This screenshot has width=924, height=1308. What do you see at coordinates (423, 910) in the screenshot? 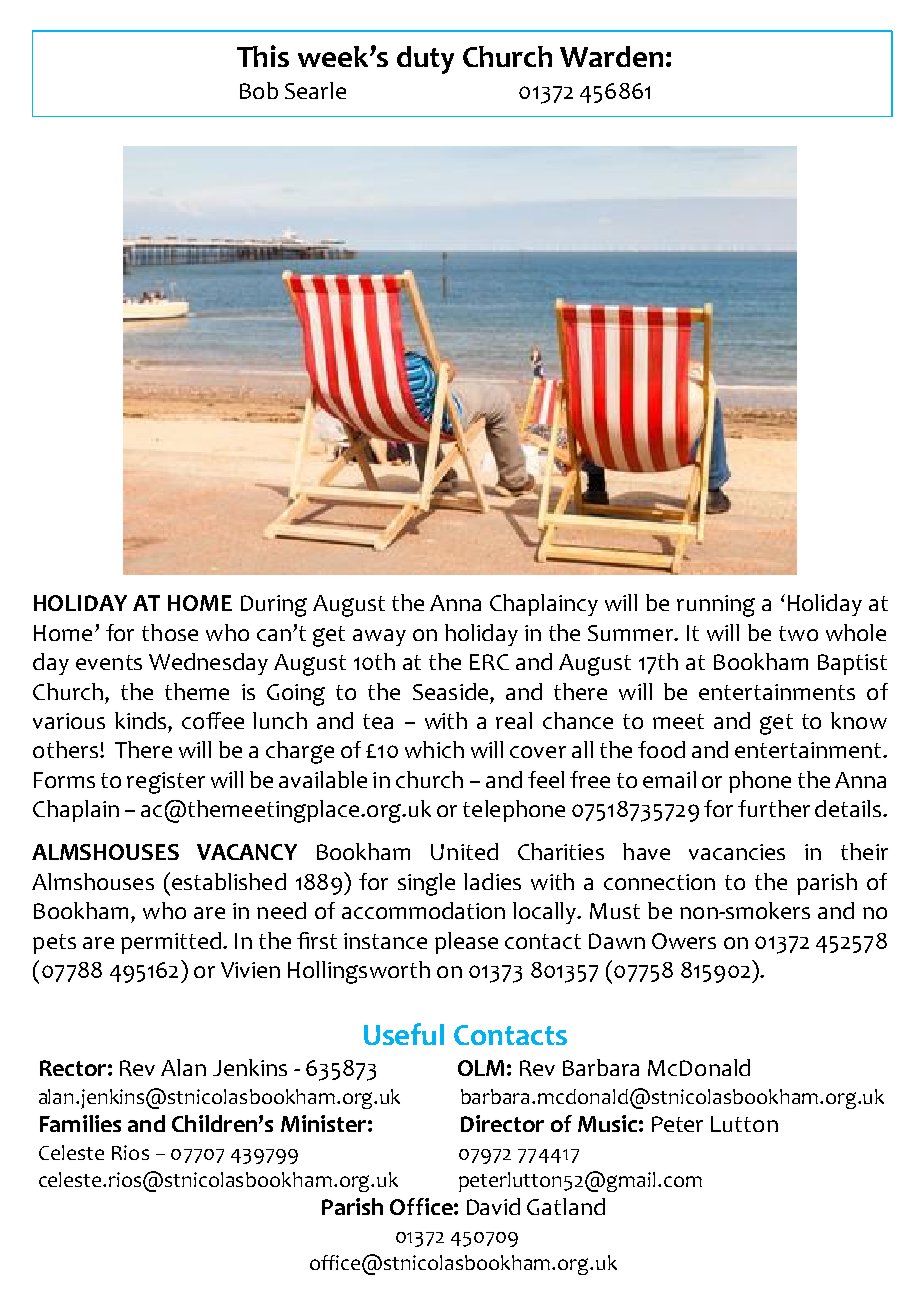
I see `accommodation` at bounding box center [423, 910].
